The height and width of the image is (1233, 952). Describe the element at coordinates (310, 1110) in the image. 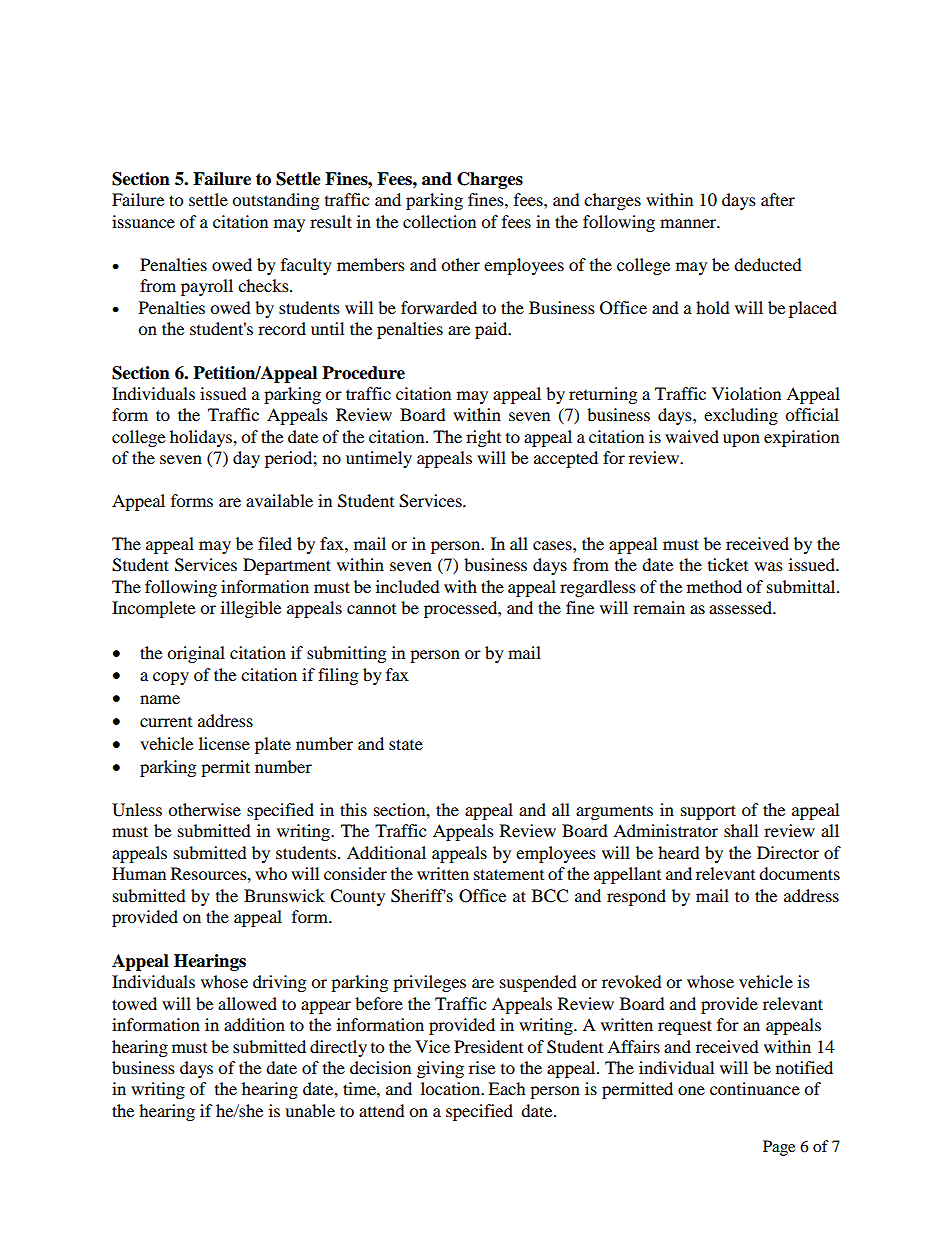

I see `unable` at that location.
